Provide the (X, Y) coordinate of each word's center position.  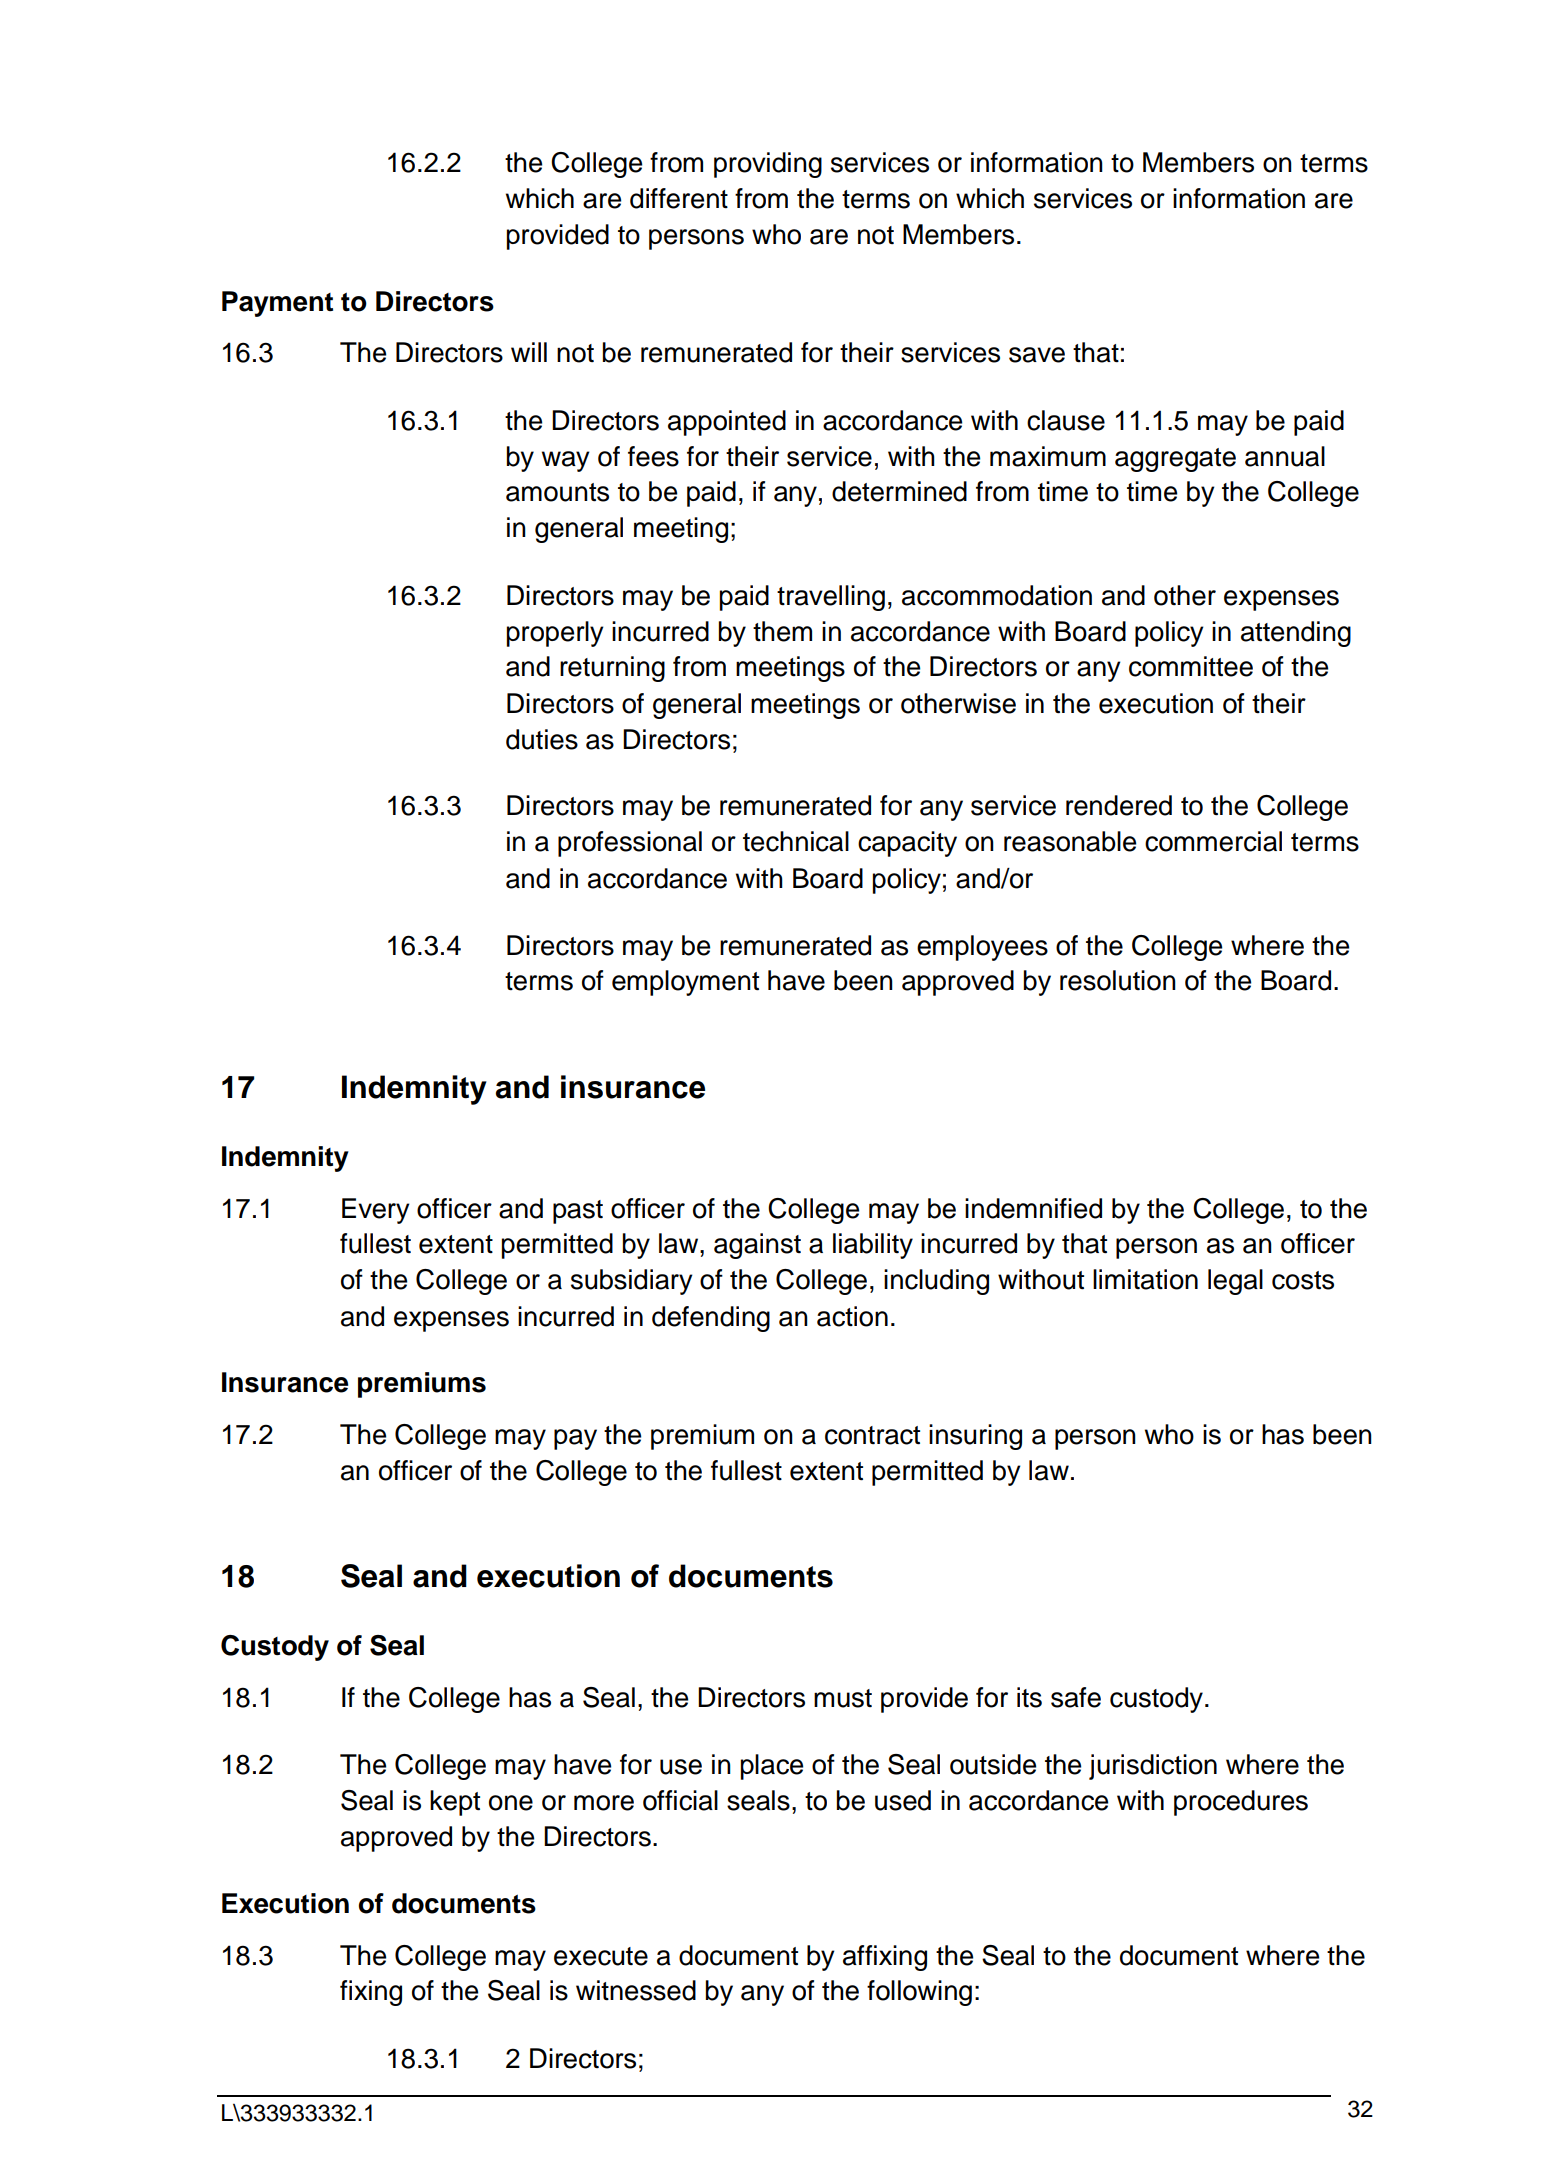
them (782, 631)
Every (376, 1211)
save (1037, 355)
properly (555, 634)
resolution (1118, 980)
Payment (277, 304)
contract (872, 1435)
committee (1191, 666)
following (919, 1993)
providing (768, 165)
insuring (975, 1437)
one (511, 1803)
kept (455, 1803)
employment (685, 983)
